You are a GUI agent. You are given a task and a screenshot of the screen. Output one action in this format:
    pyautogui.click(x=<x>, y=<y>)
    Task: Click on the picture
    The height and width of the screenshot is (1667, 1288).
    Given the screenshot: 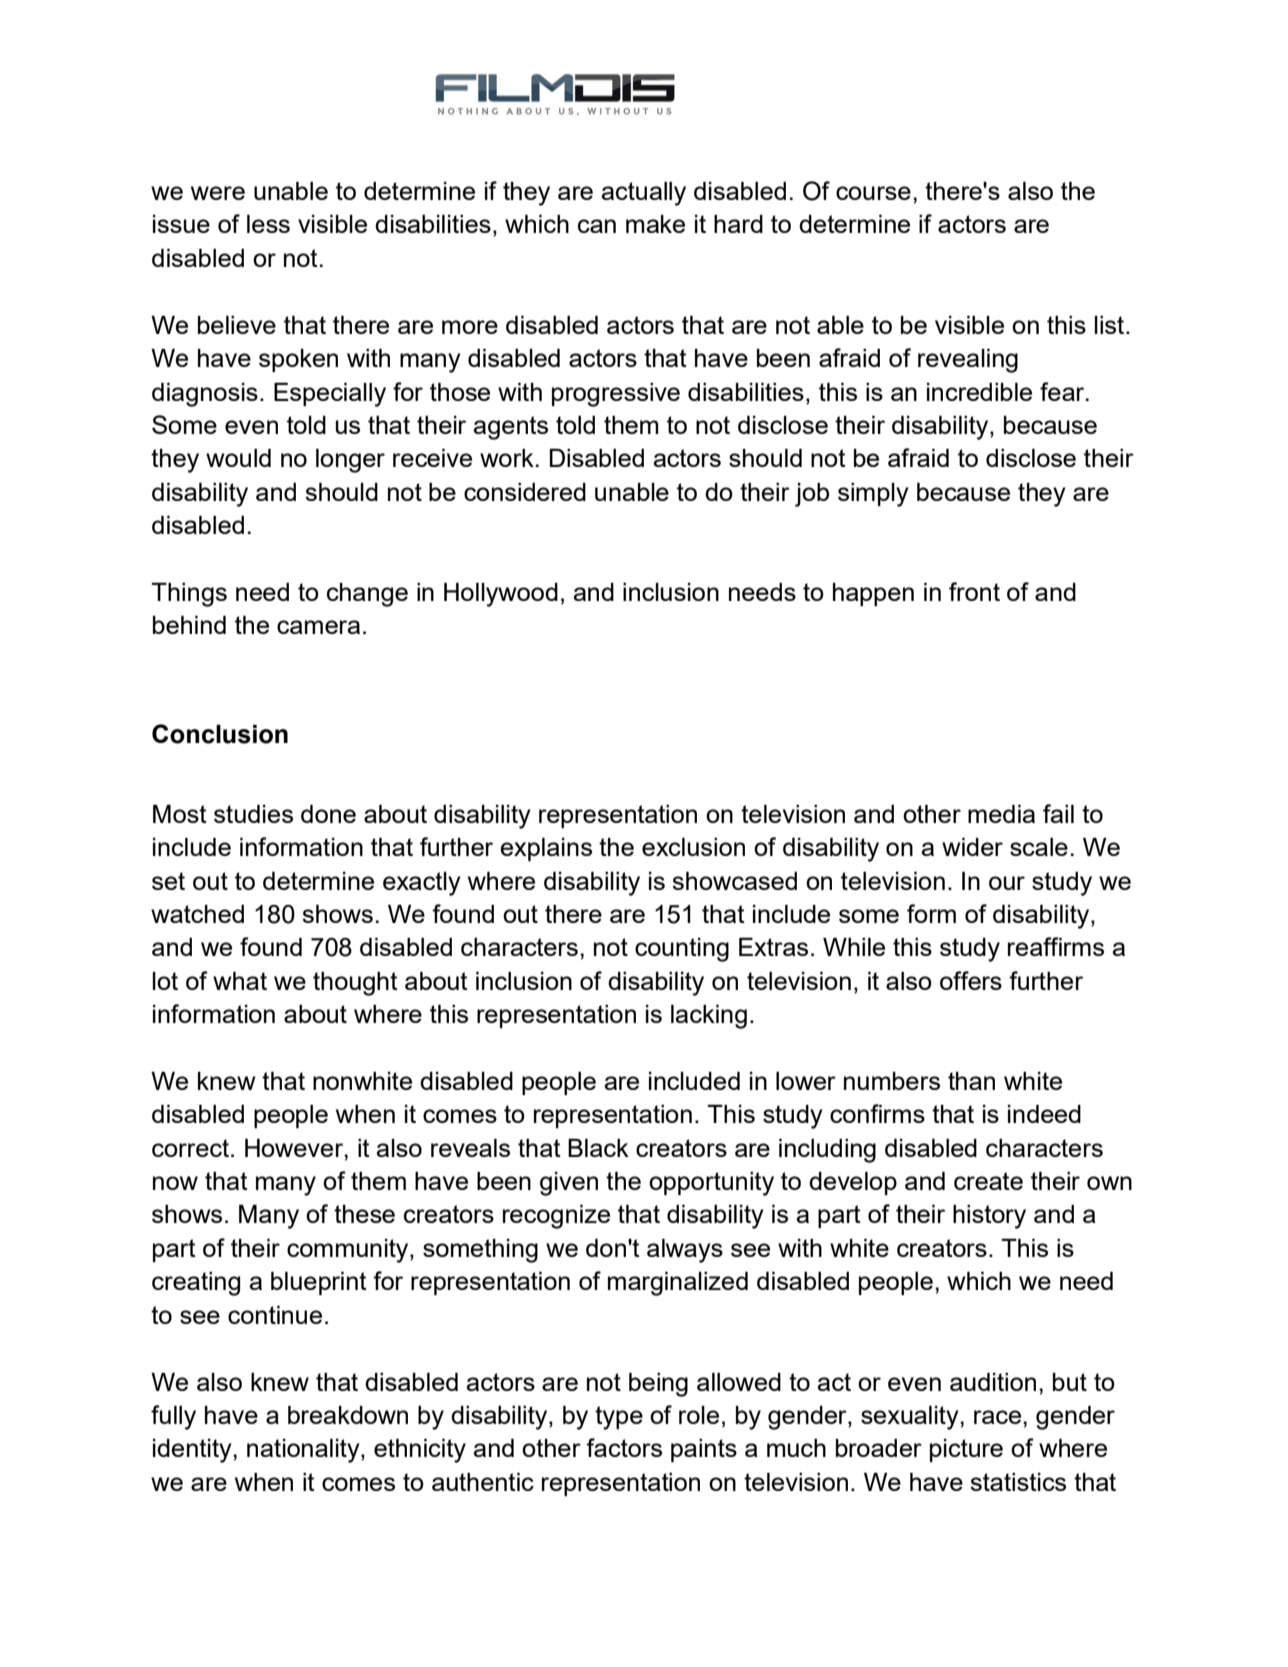 What is the action you would take?
    pyautogui.click(x=966, y=1450)
